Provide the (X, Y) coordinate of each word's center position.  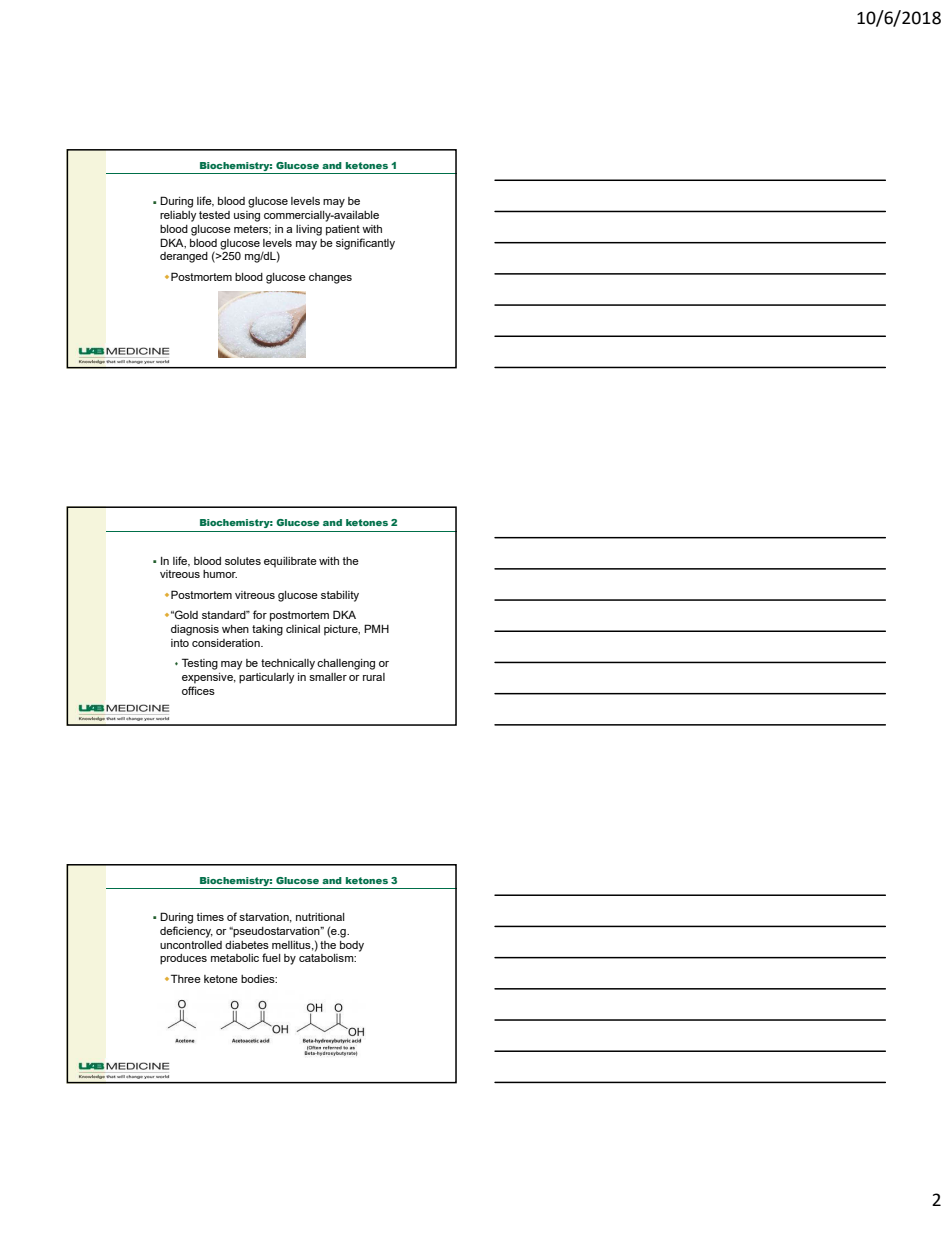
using (247, 216)
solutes (243, 561)
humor (220, 574)
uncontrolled (191, 945)
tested (214, 215)
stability (340, 596)
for (260, 614)
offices (198, 690)
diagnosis (195, 630)
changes (330, 278)
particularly (267, 678)
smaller (328, 677)
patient (343, 230)
